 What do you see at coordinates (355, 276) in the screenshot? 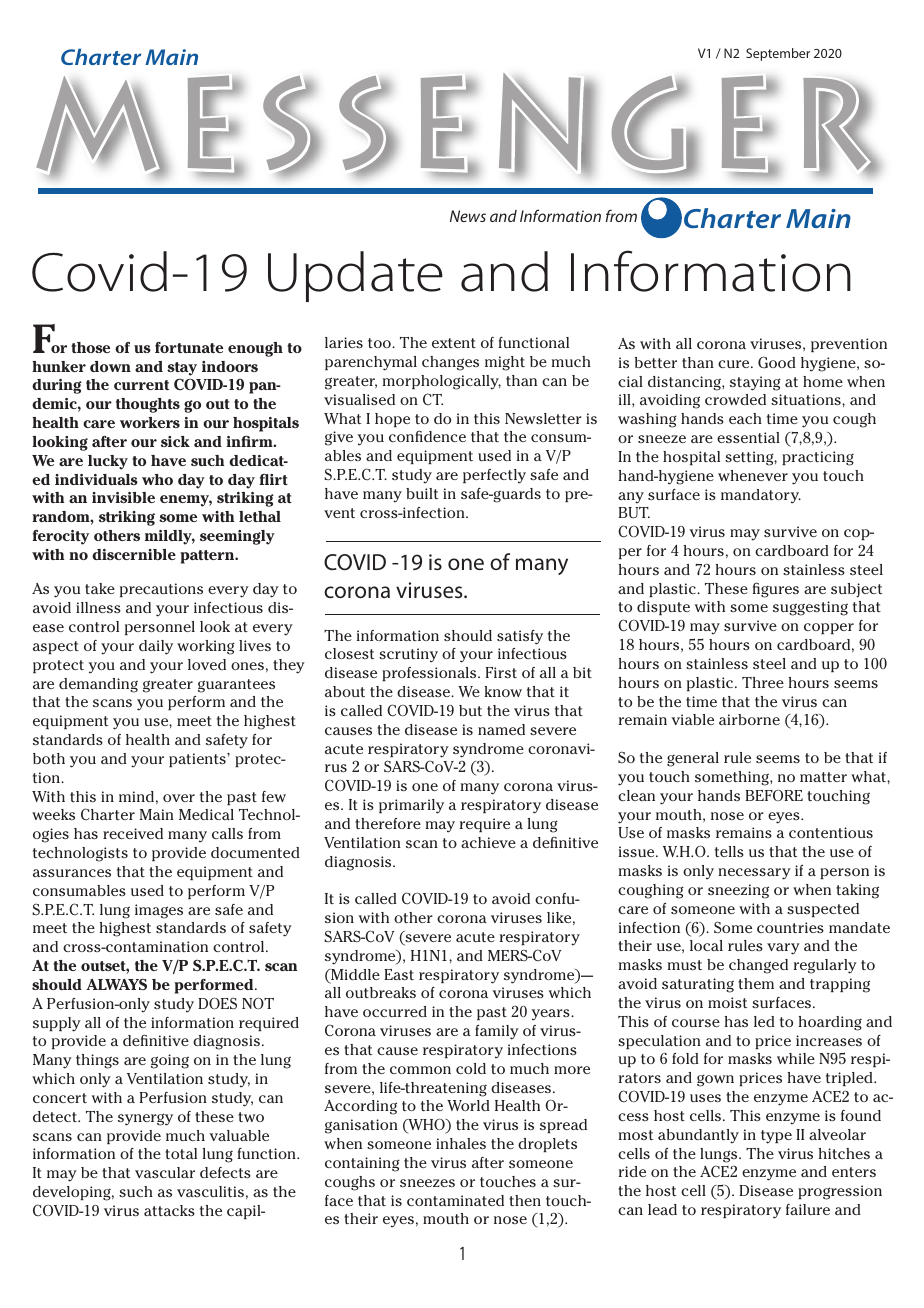
I see `Update` at bounding box center [355, 276].
